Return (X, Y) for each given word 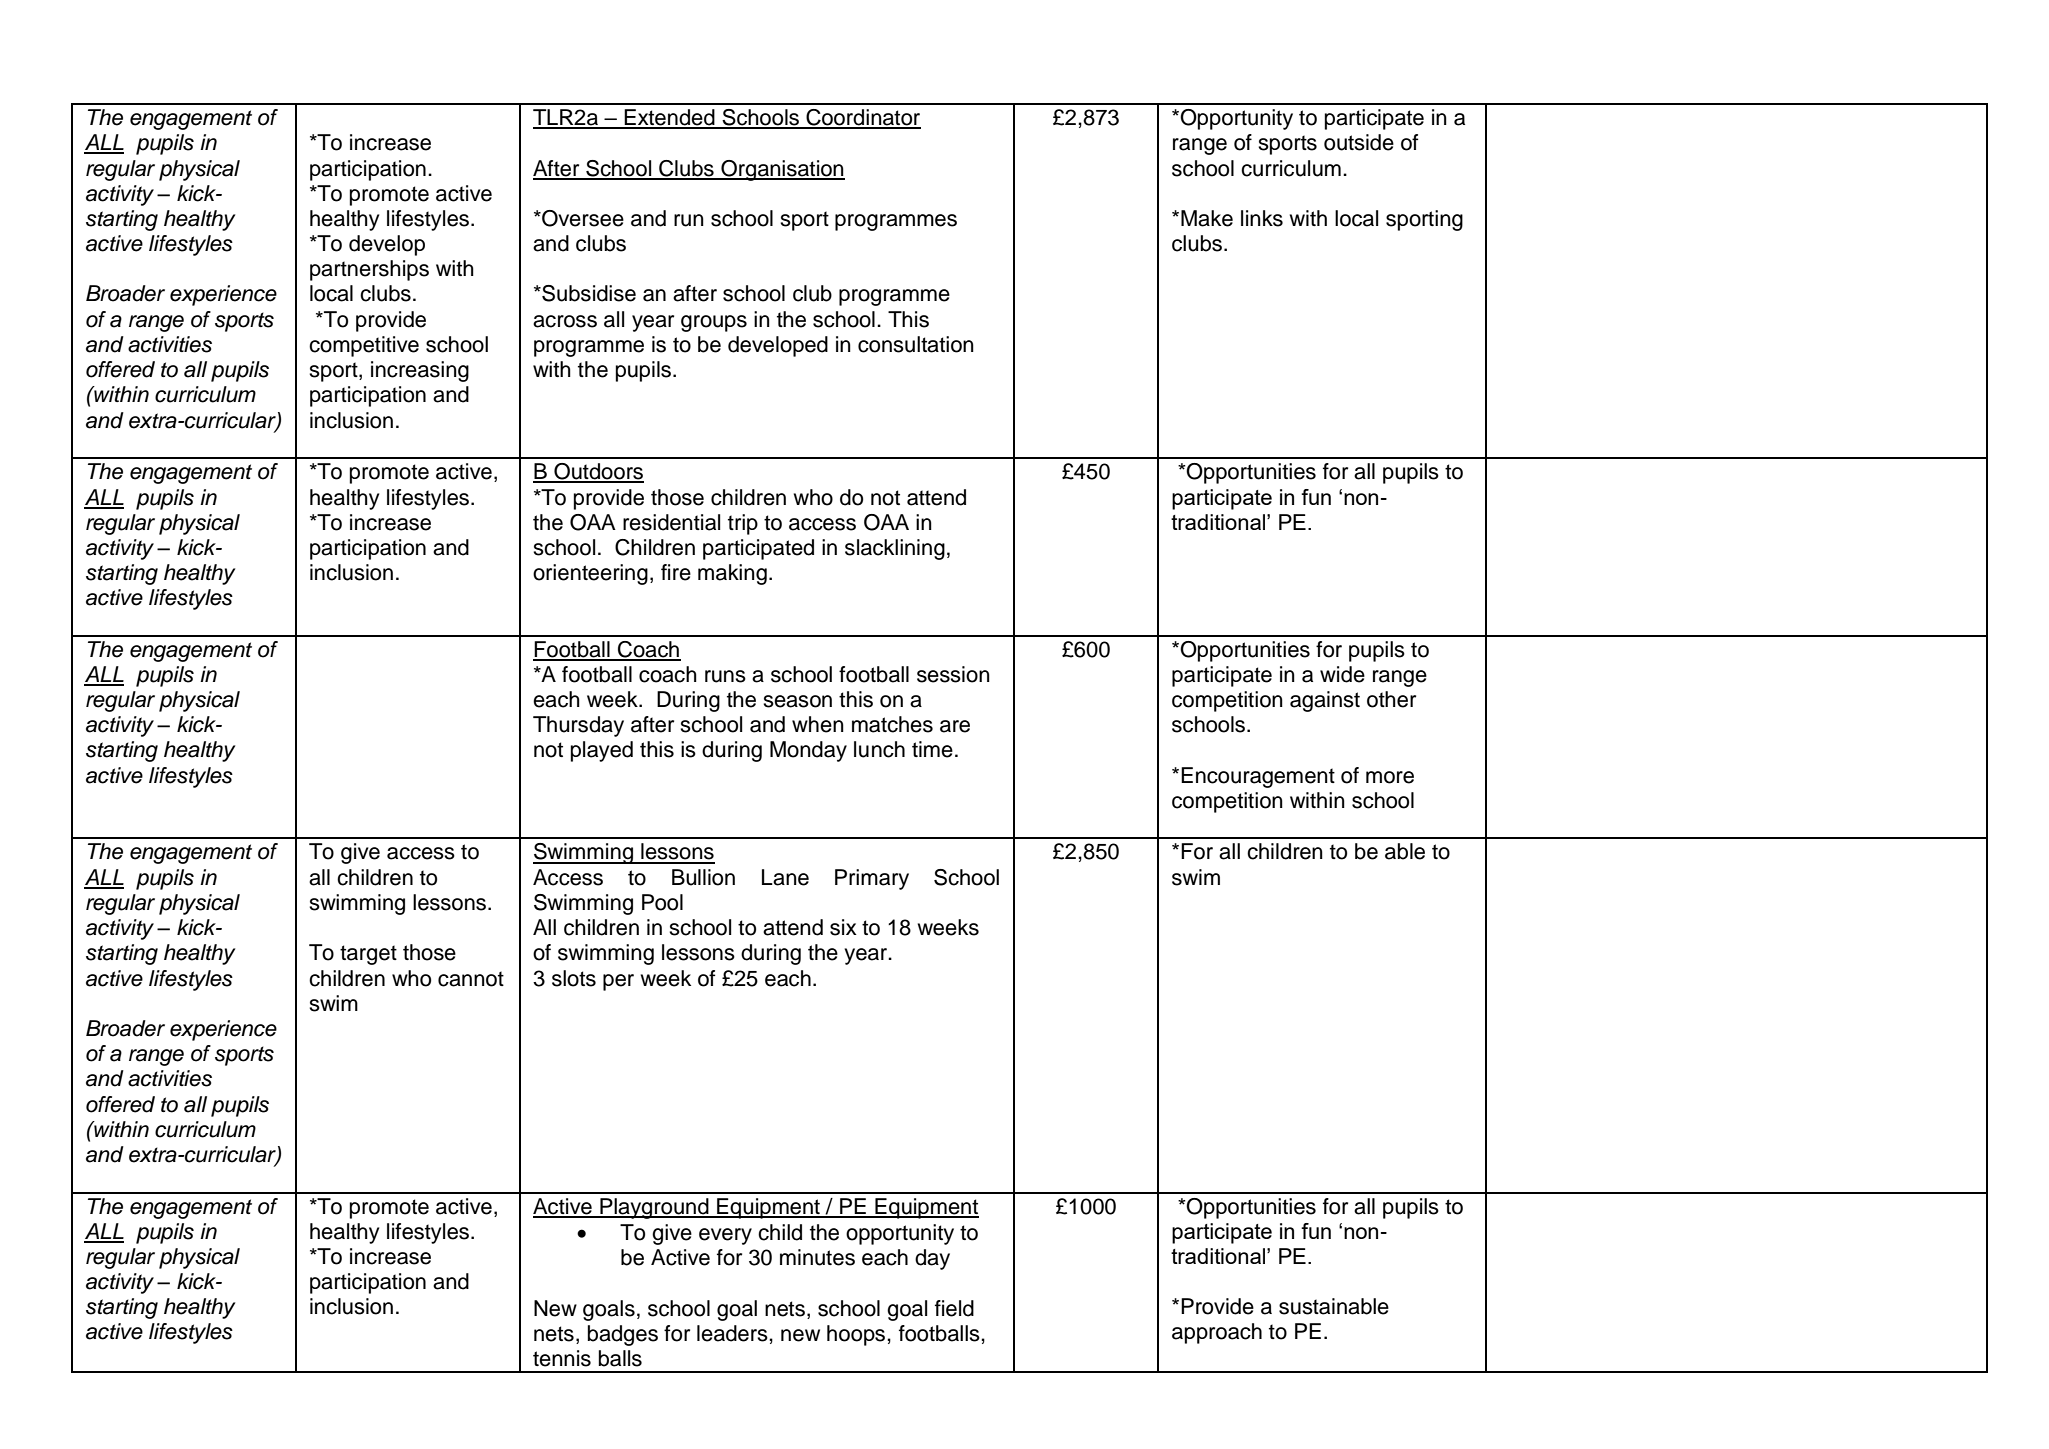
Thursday (578, 726)
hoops (857, 1335)
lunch (879, 749)
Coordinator (862, 118)
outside (1359, 142)
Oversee (582, 218)
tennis (562, 1358)
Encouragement (1258, 777)
